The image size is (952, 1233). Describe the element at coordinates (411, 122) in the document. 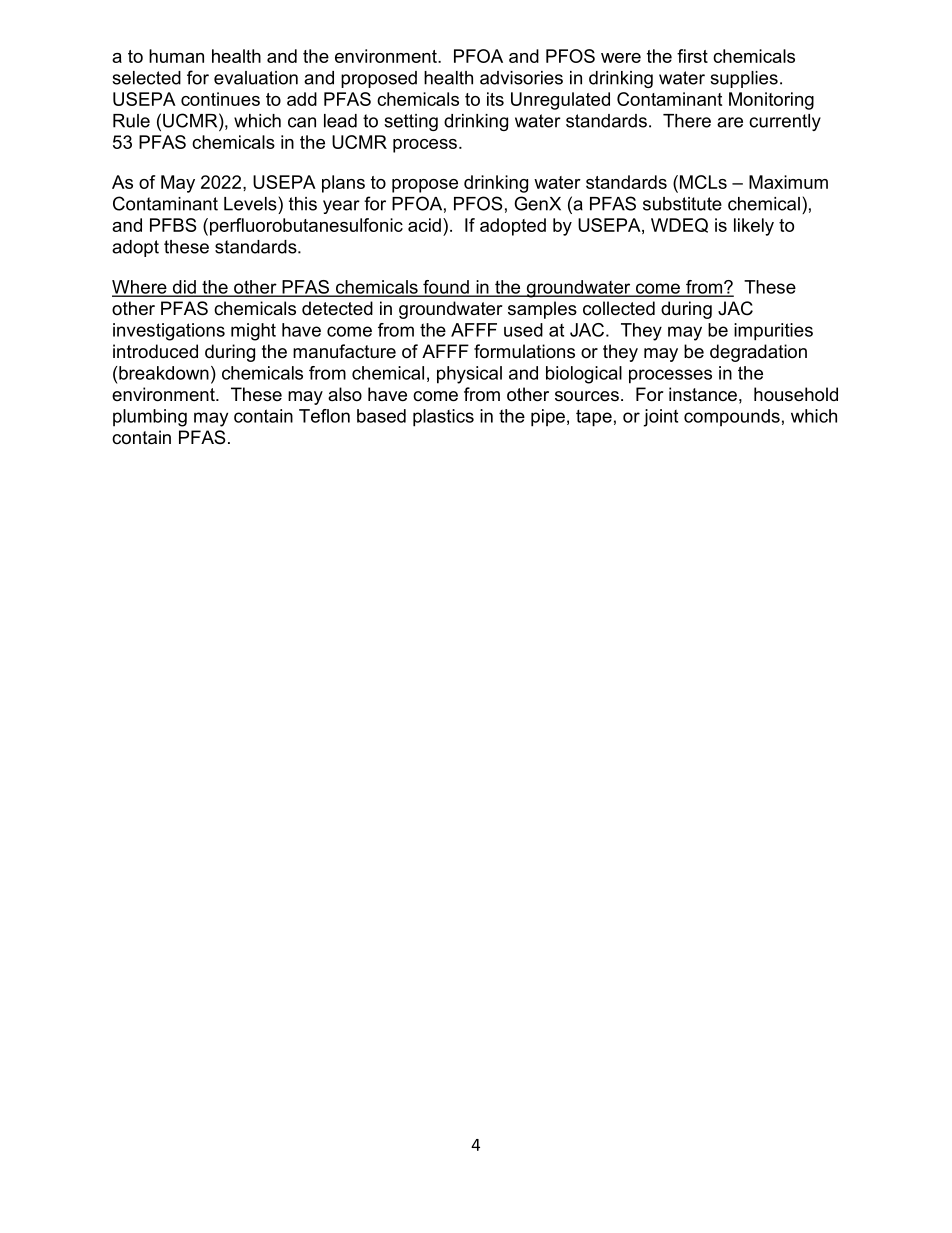

I see `setting` at that location.
